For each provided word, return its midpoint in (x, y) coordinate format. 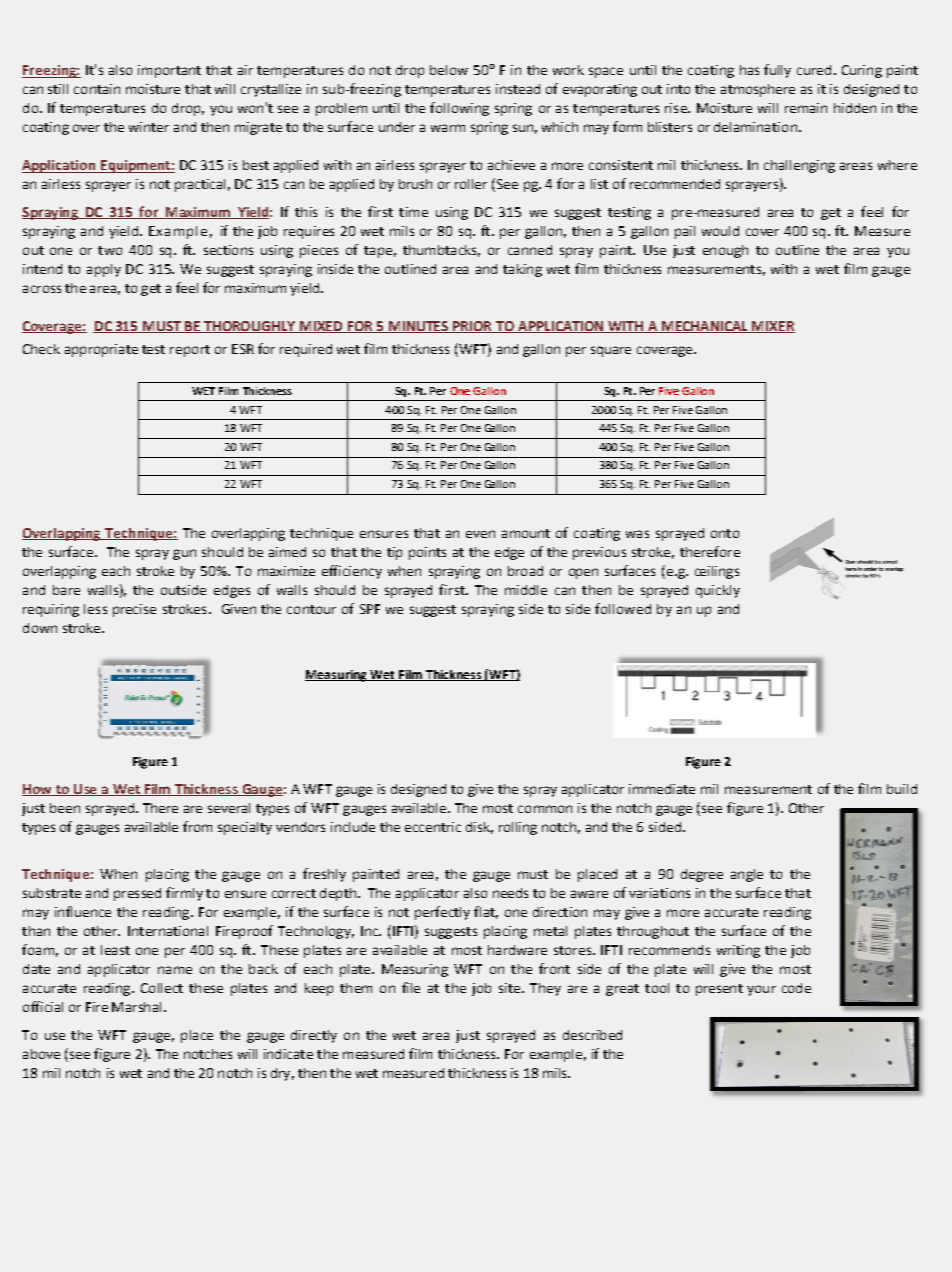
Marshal (136, 1007)
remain (806, 108)
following (459, 109)
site (509, 988)
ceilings (717, 572)
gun (184, 554)
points (427, 553)
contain (97, 89)
